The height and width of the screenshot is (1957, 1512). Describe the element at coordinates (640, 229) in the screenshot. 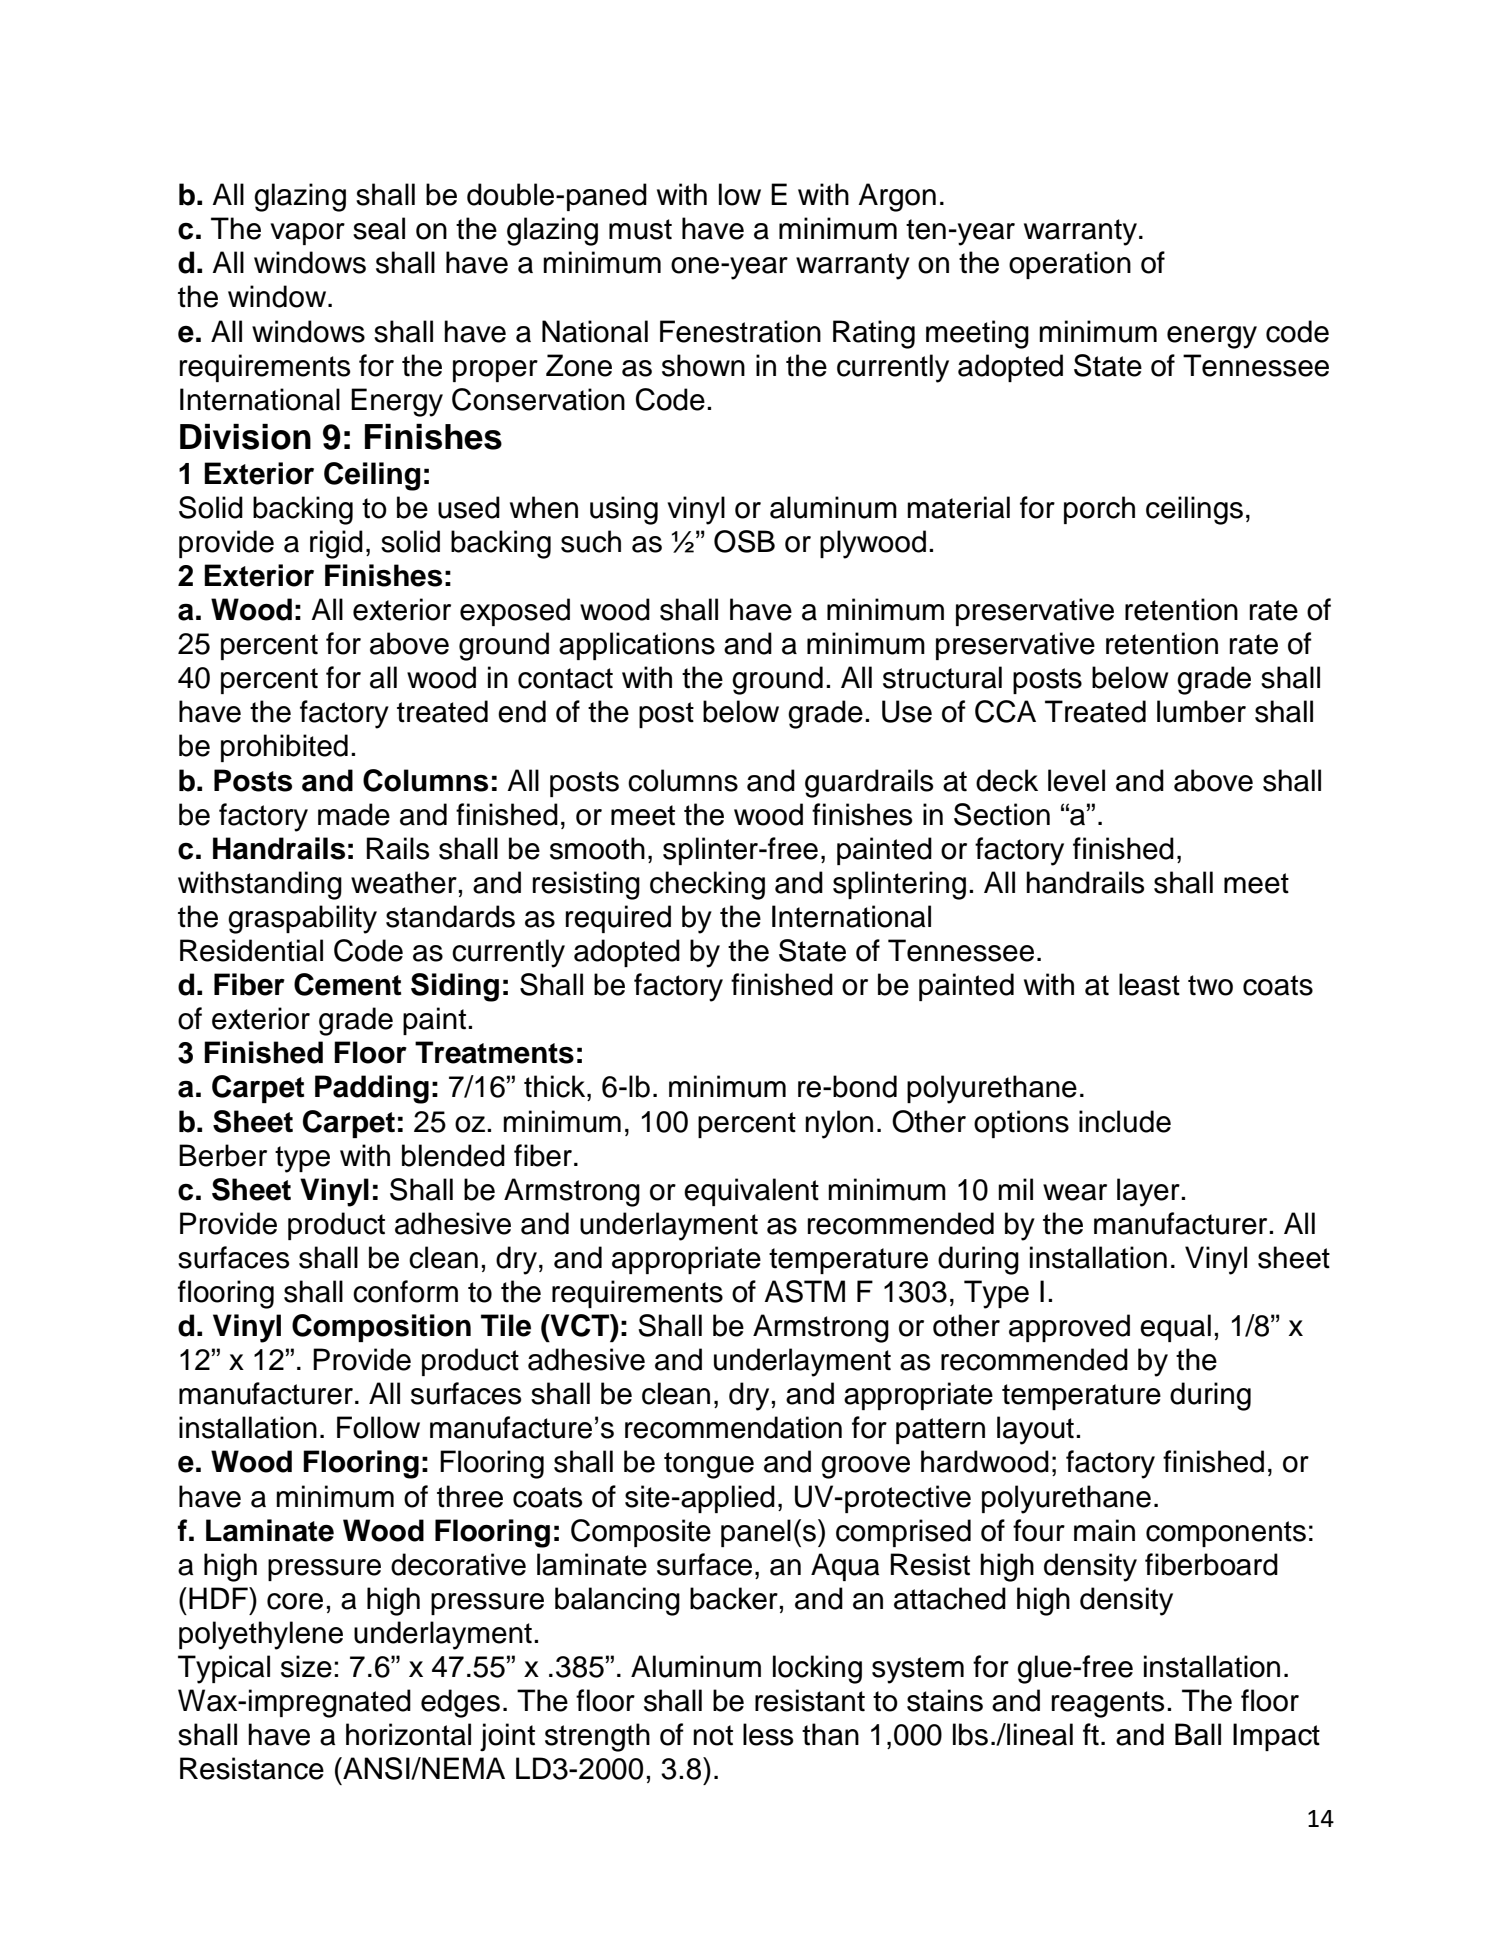

I see `must` at that location.
